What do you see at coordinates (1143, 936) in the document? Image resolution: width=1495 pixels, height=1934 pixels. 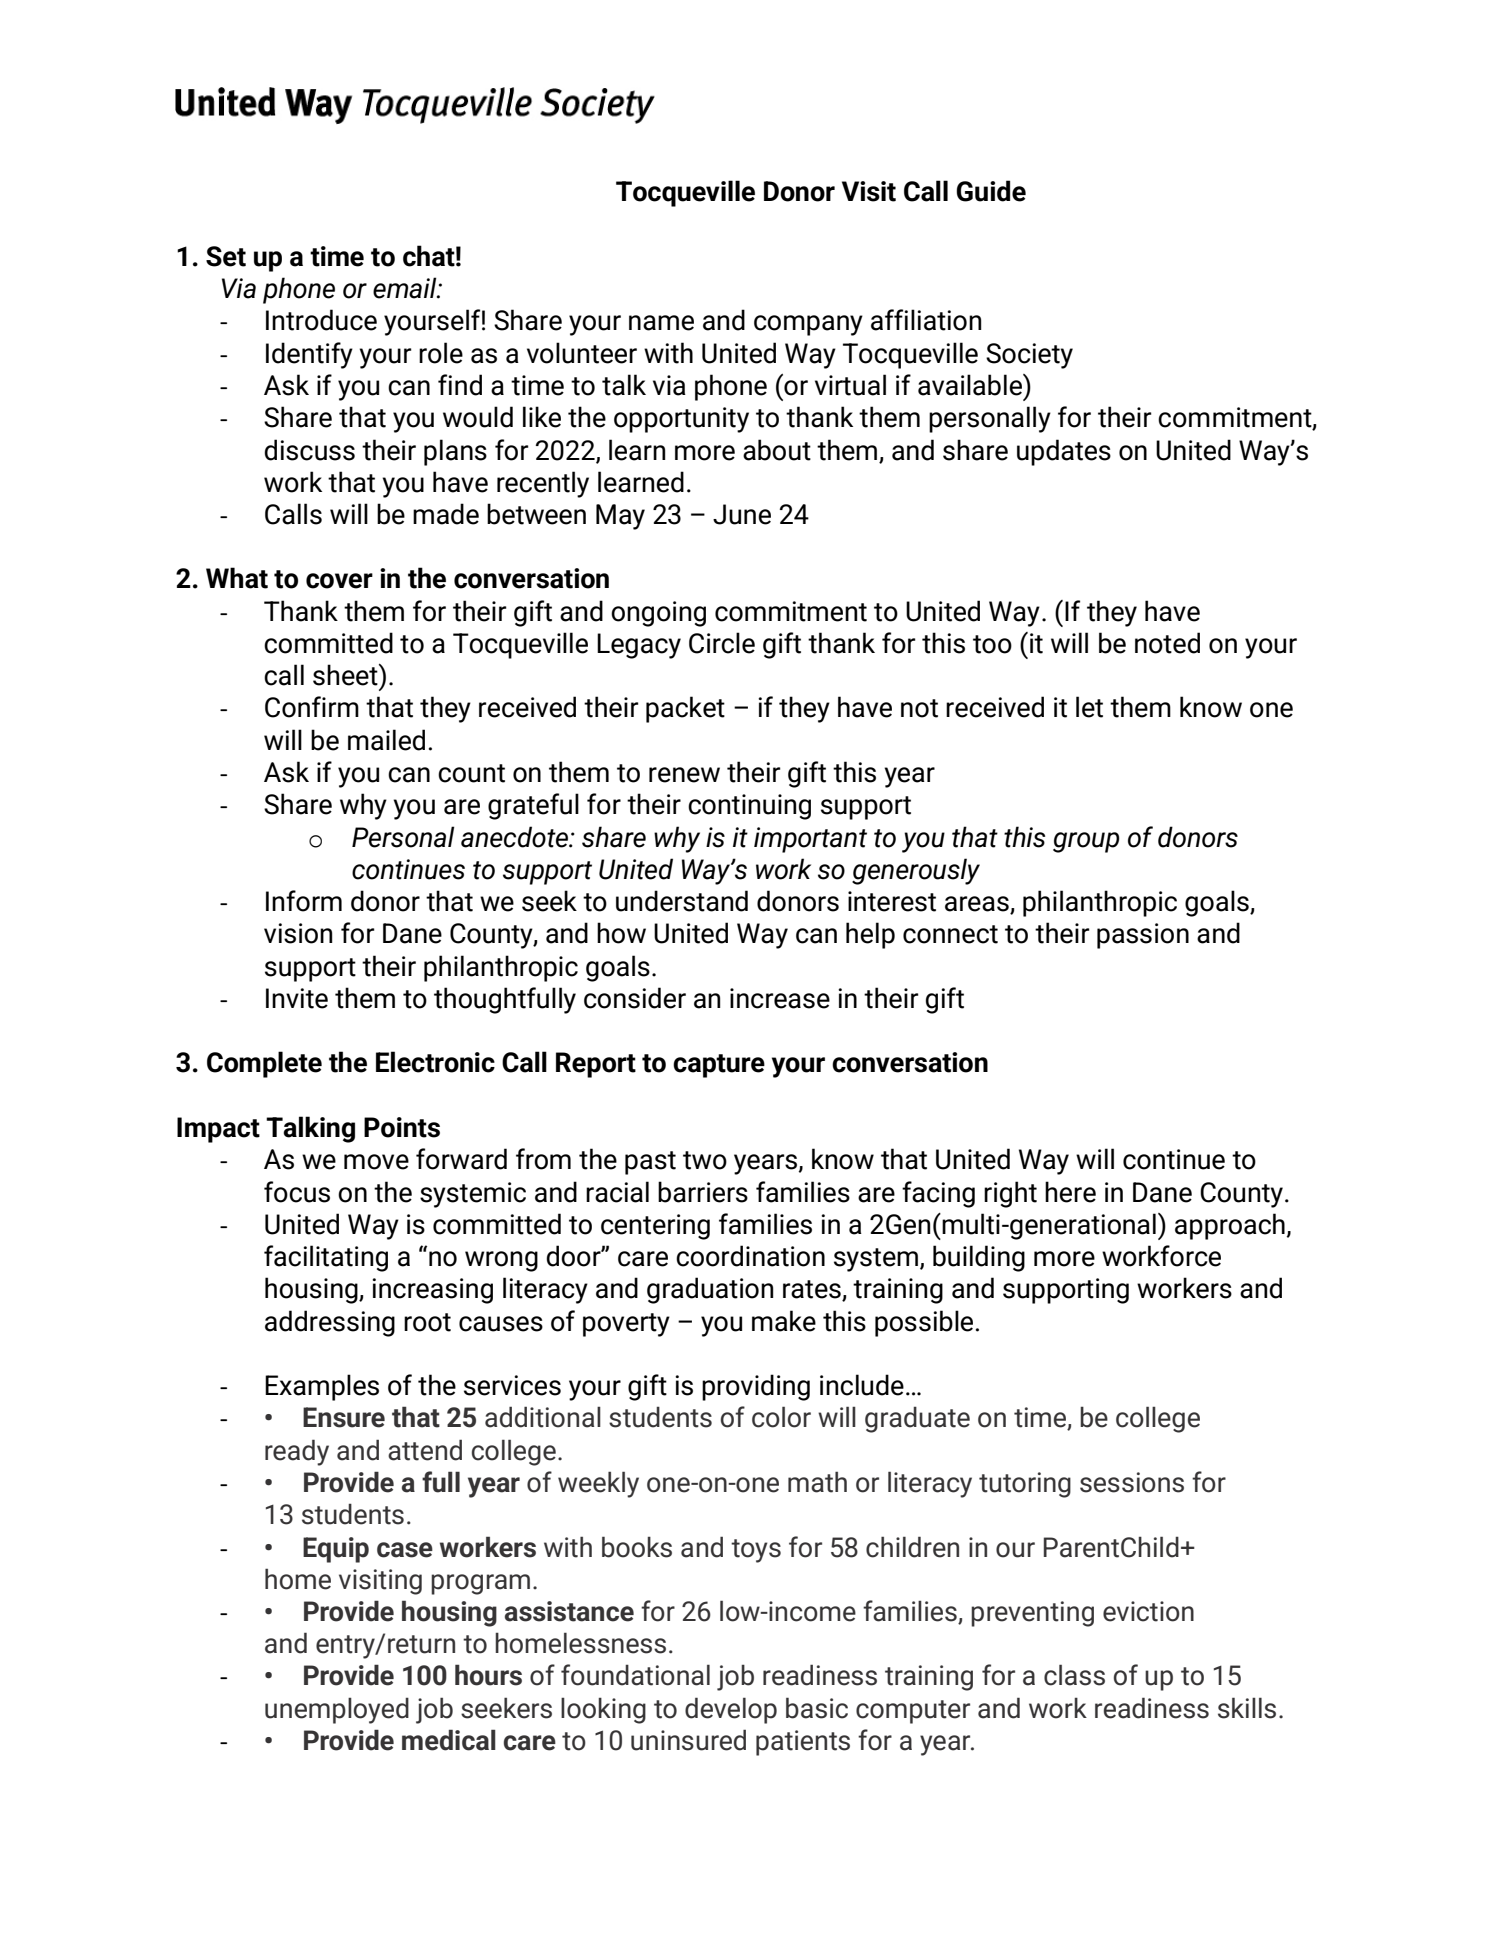 I see `passion` at bounding box center [1143, 936].
